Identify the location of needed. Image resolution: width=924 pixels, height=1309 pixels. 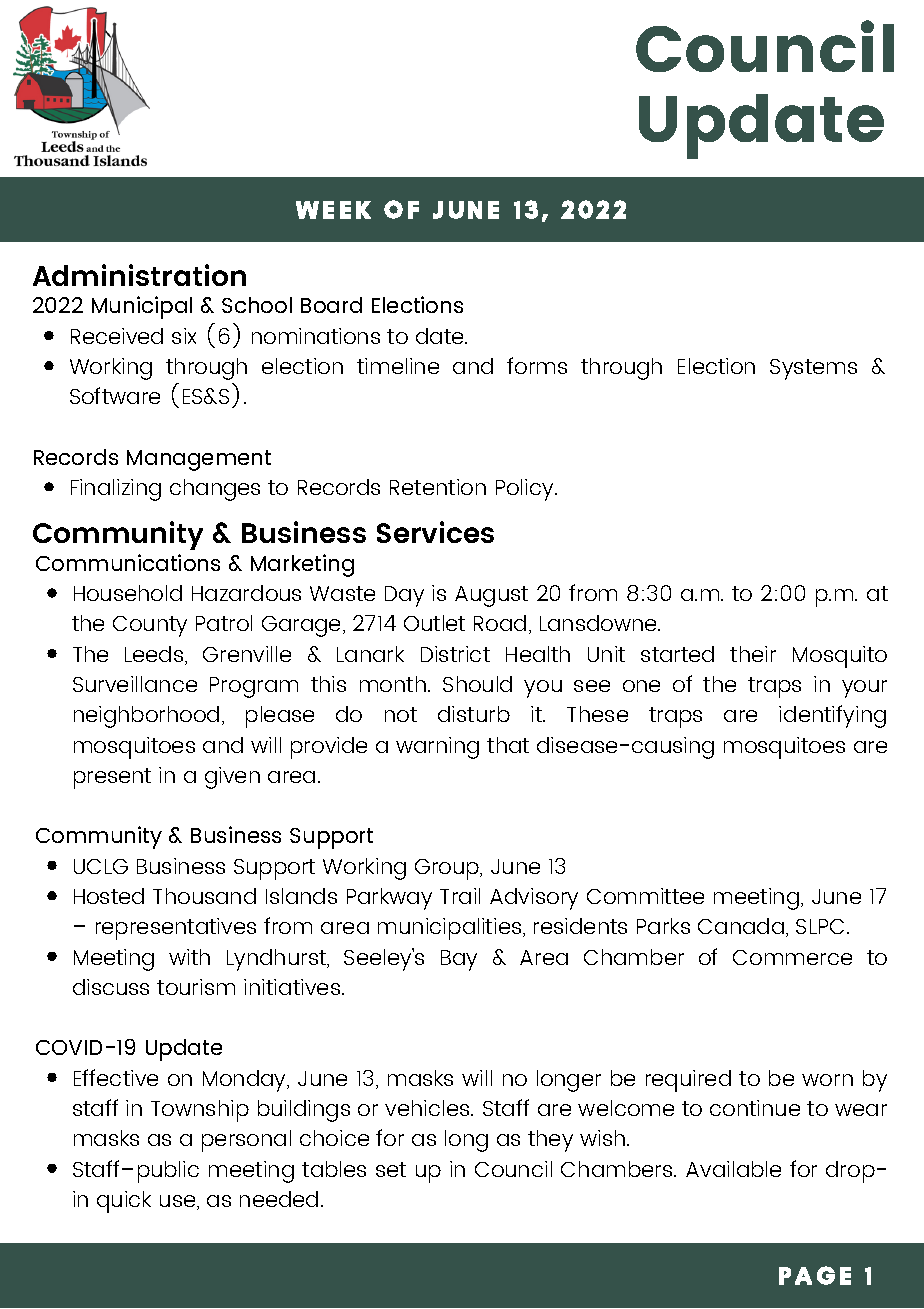
(279, 1199).
